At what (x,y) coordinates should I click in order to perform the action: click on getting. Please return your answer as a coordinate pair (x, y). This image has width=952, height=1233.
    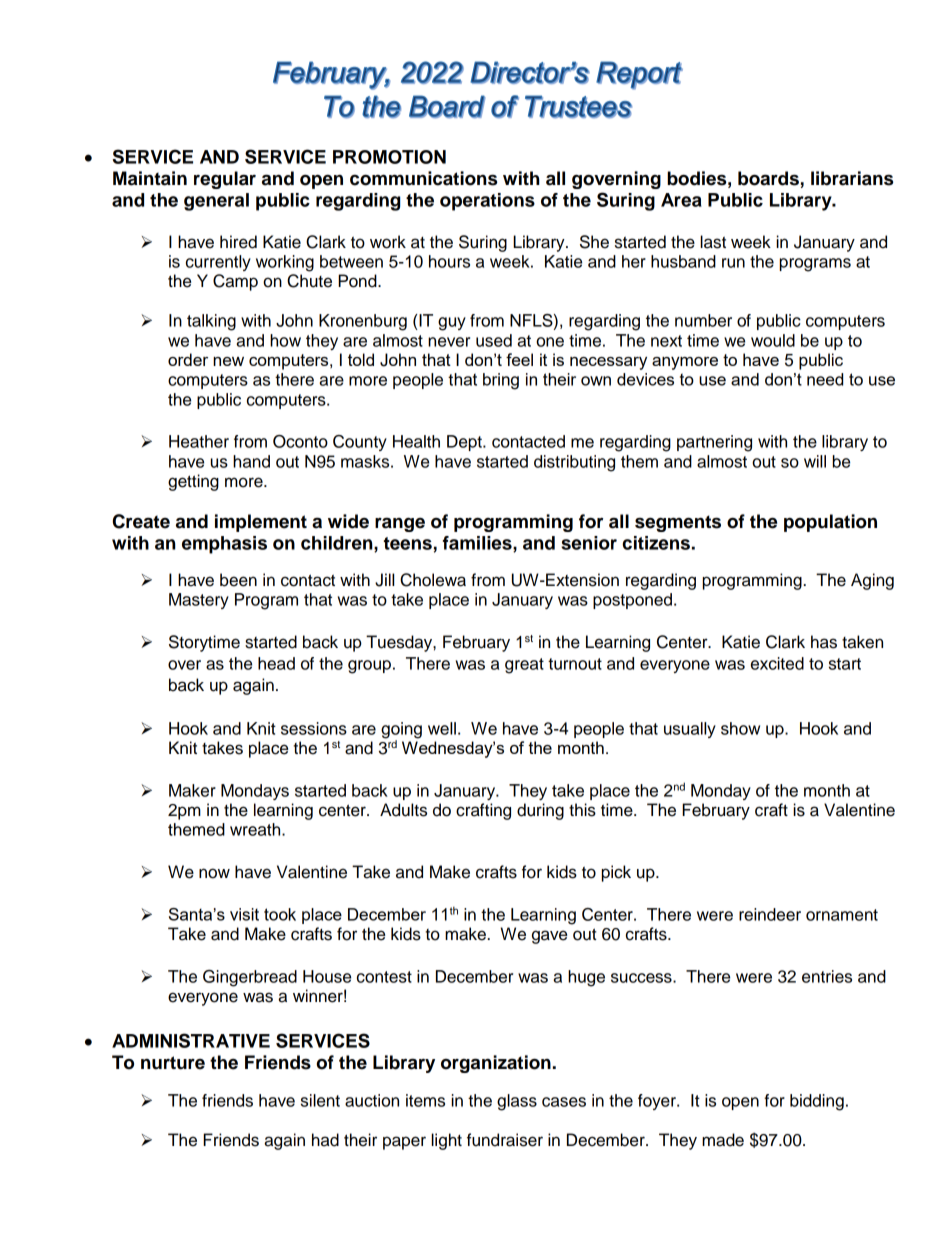
    Looking at the image, I should click on (193, 482).
